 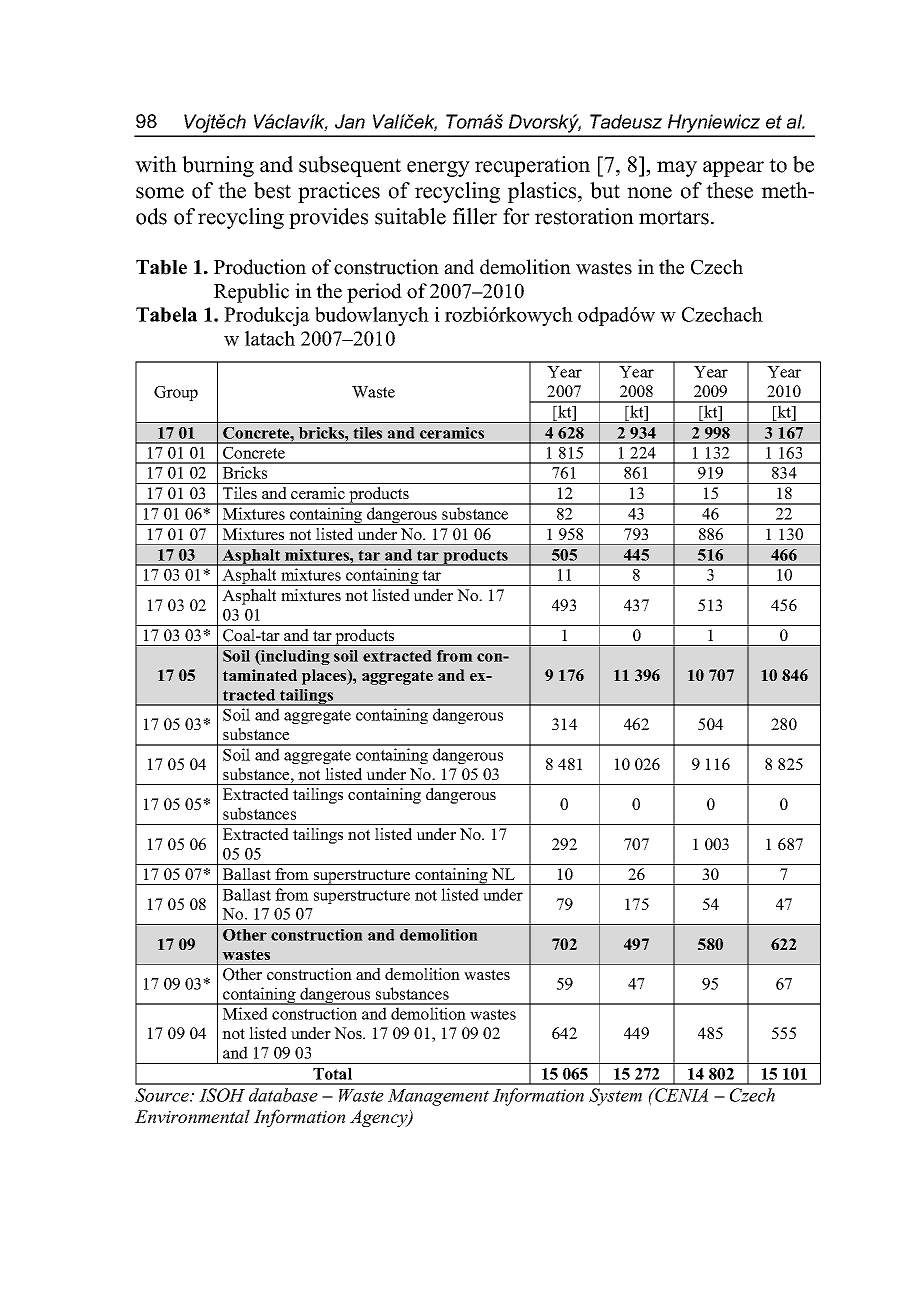 What do you see at coordinates (245, 1013) in the screenshot?
I see `Mixed` at bounding box center [245, 1013].
